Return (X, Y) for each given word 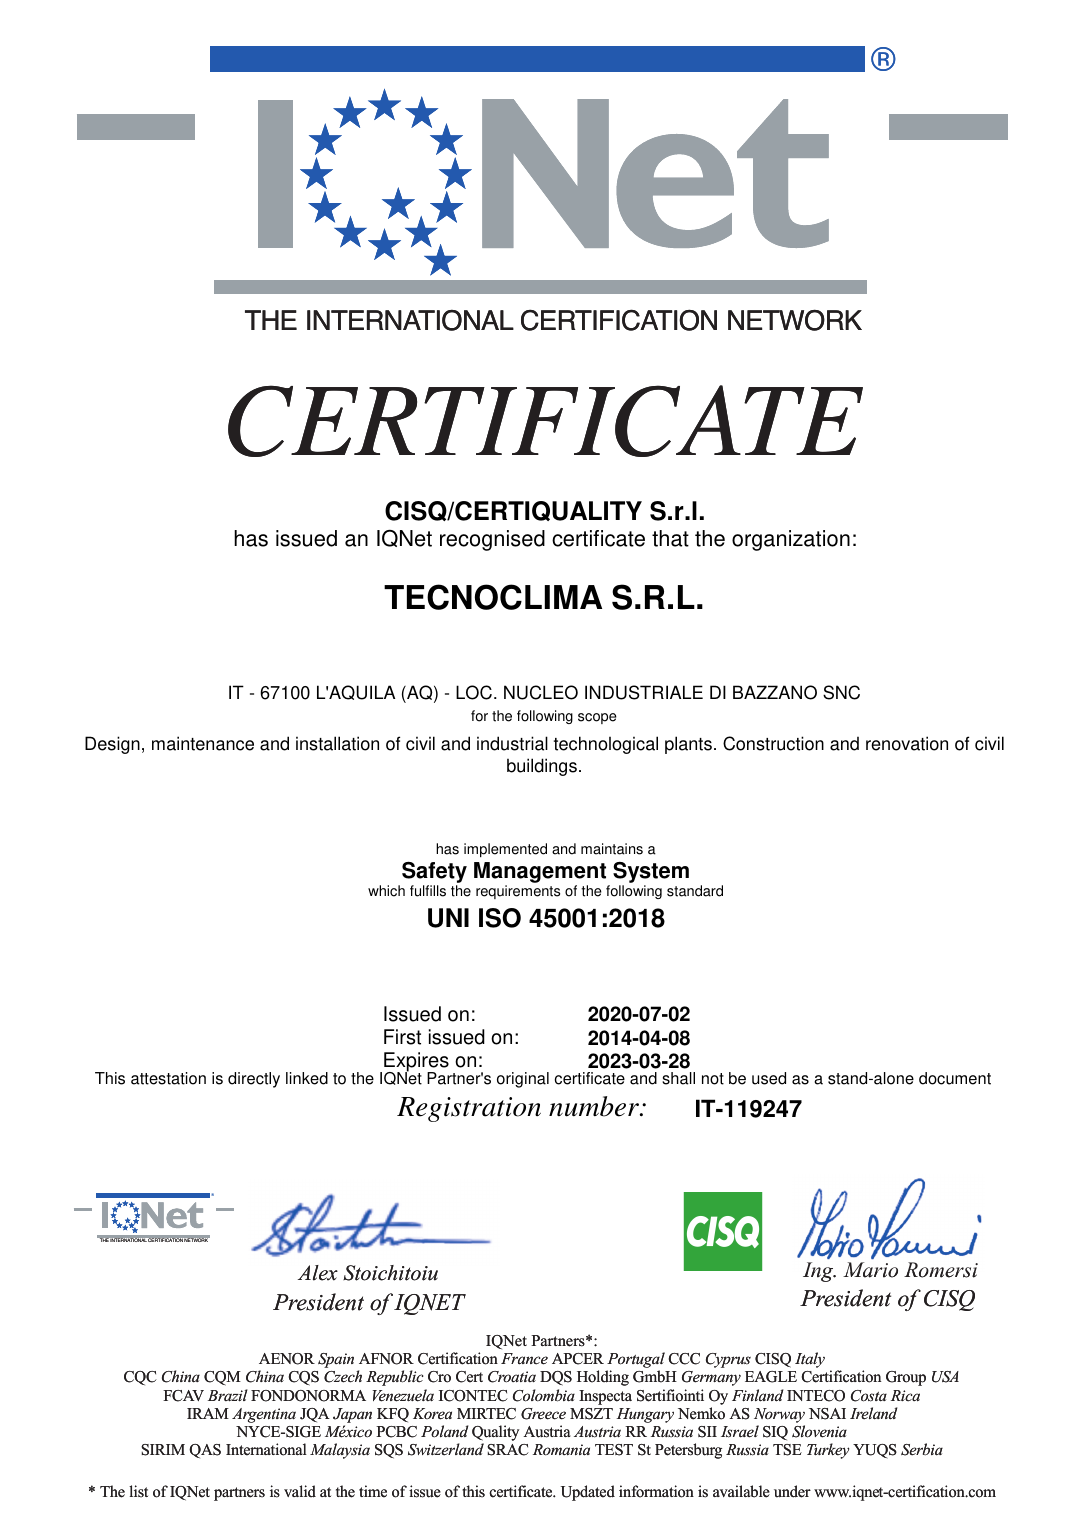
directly (254, 1080)
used (769, 1078)
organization (791, 540)
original (523, 1080)
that (670, 538)
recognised (492, 540)
